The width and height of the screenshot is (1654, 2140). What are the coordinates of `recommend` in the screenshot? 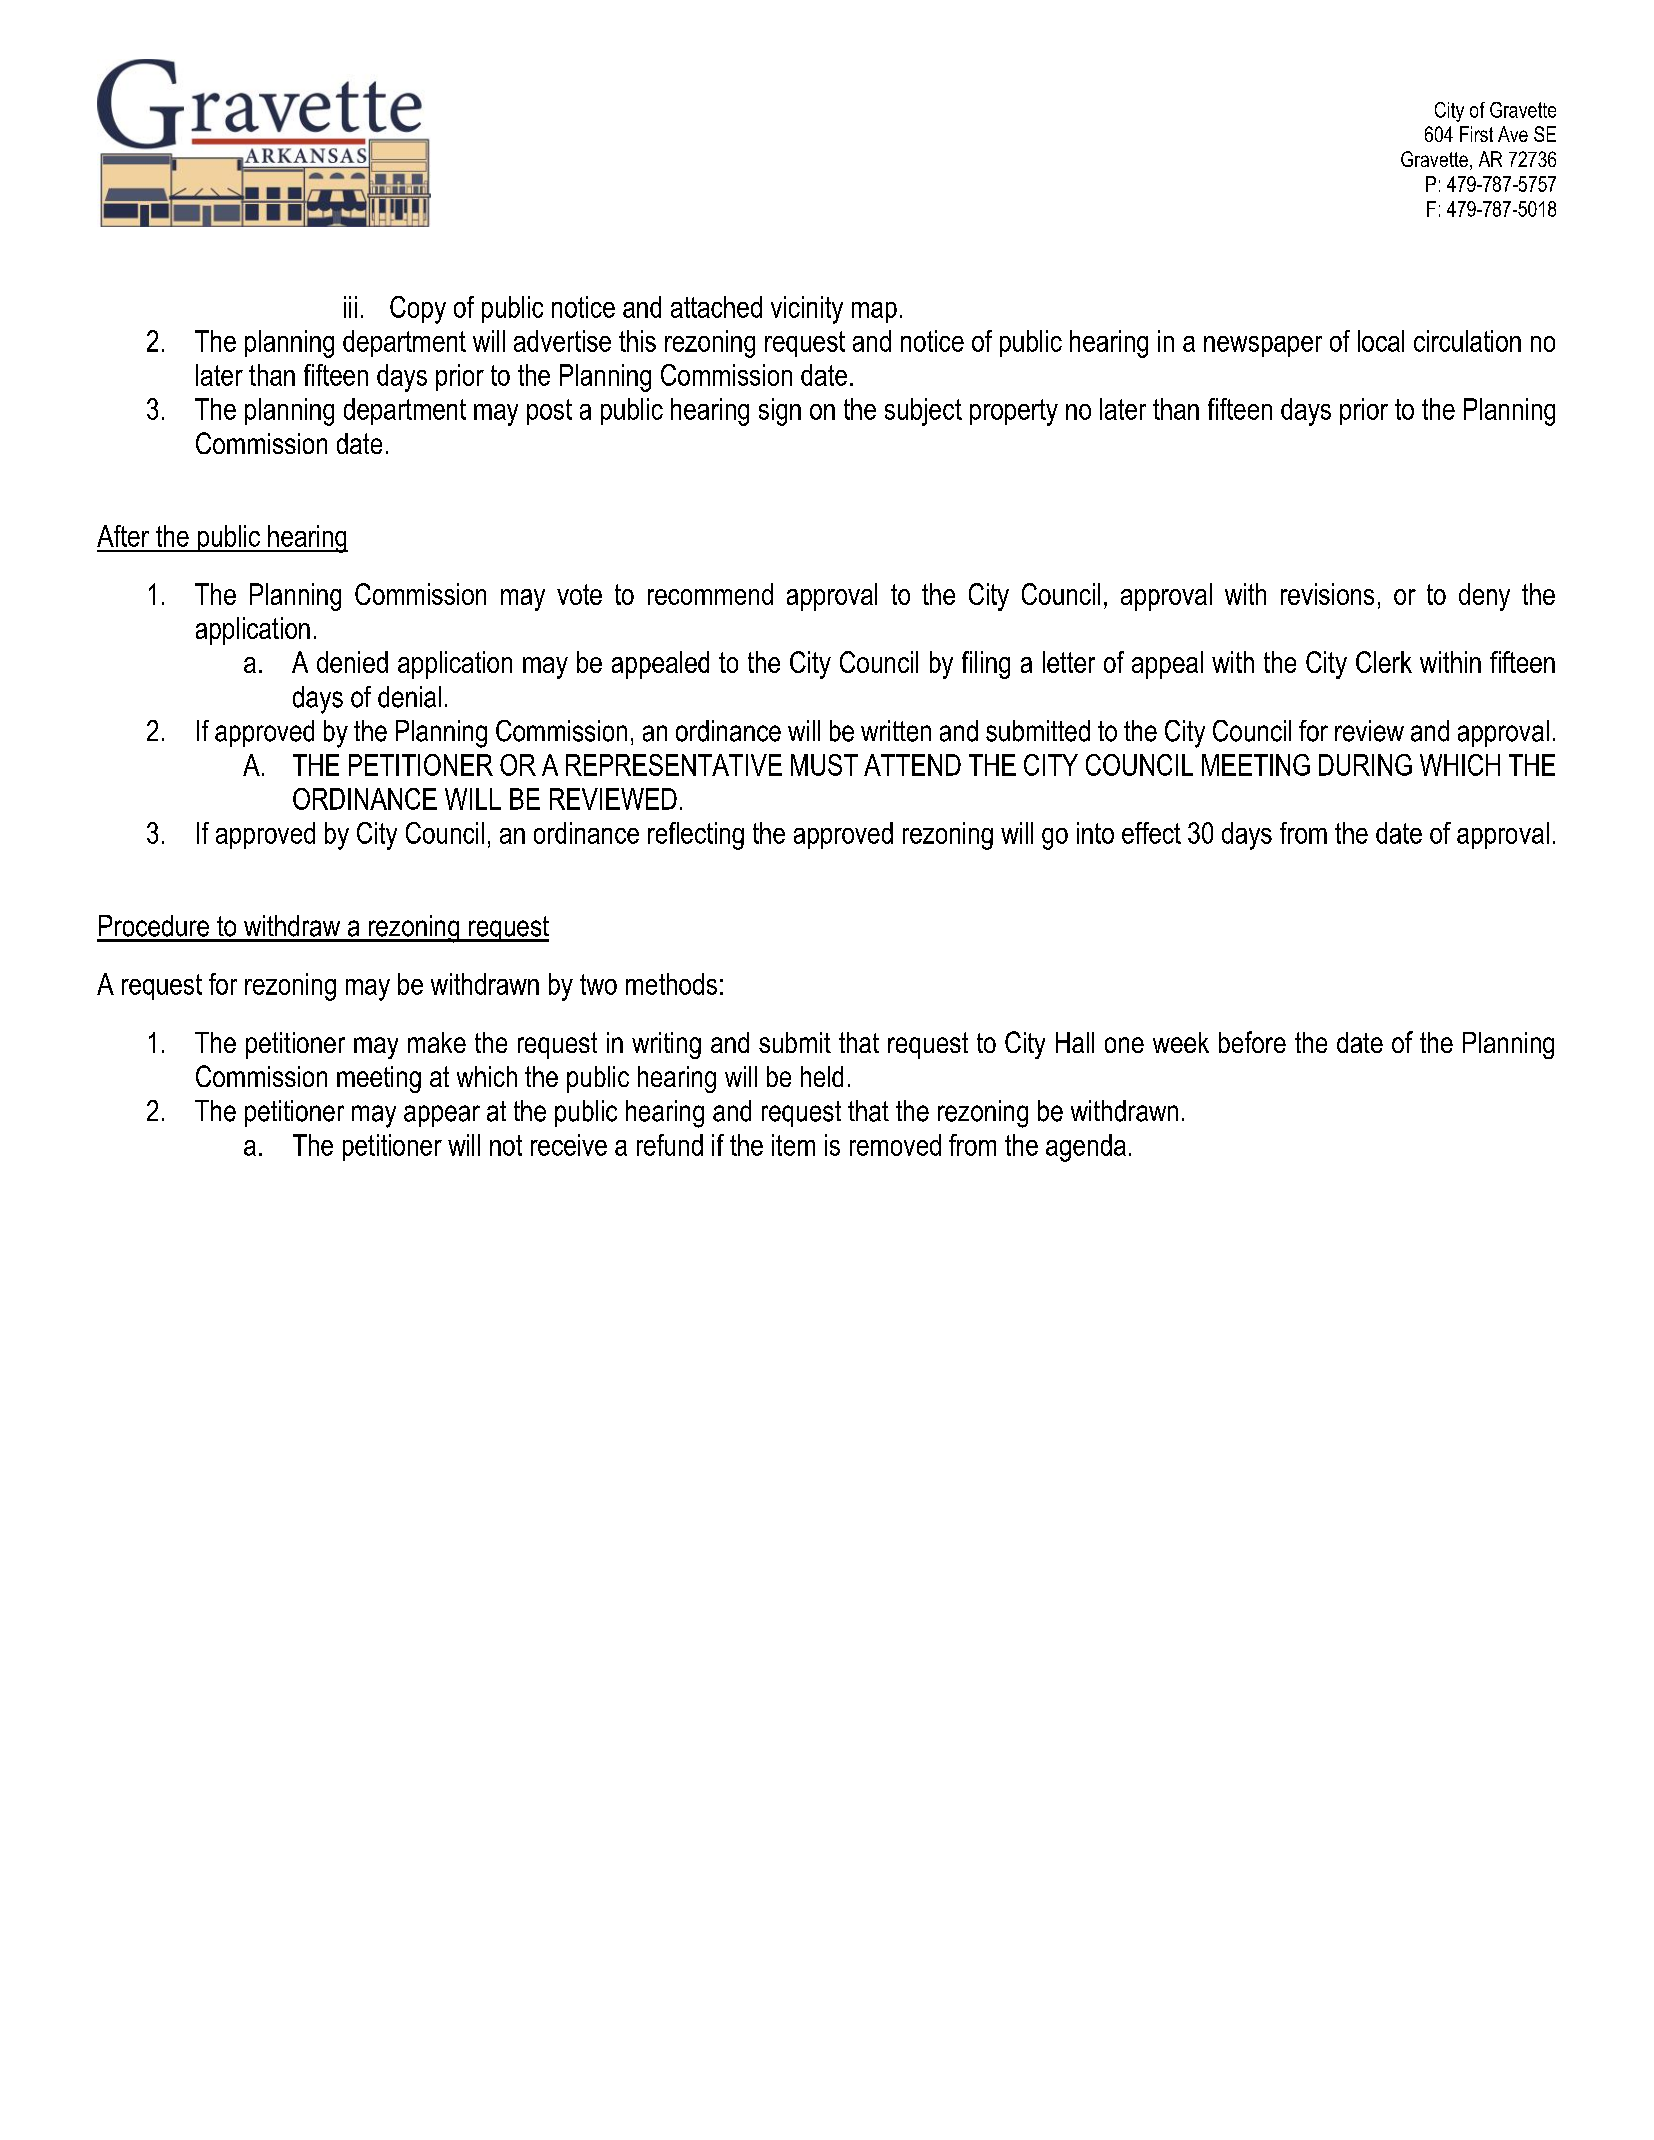 It's located at (710, 594).
